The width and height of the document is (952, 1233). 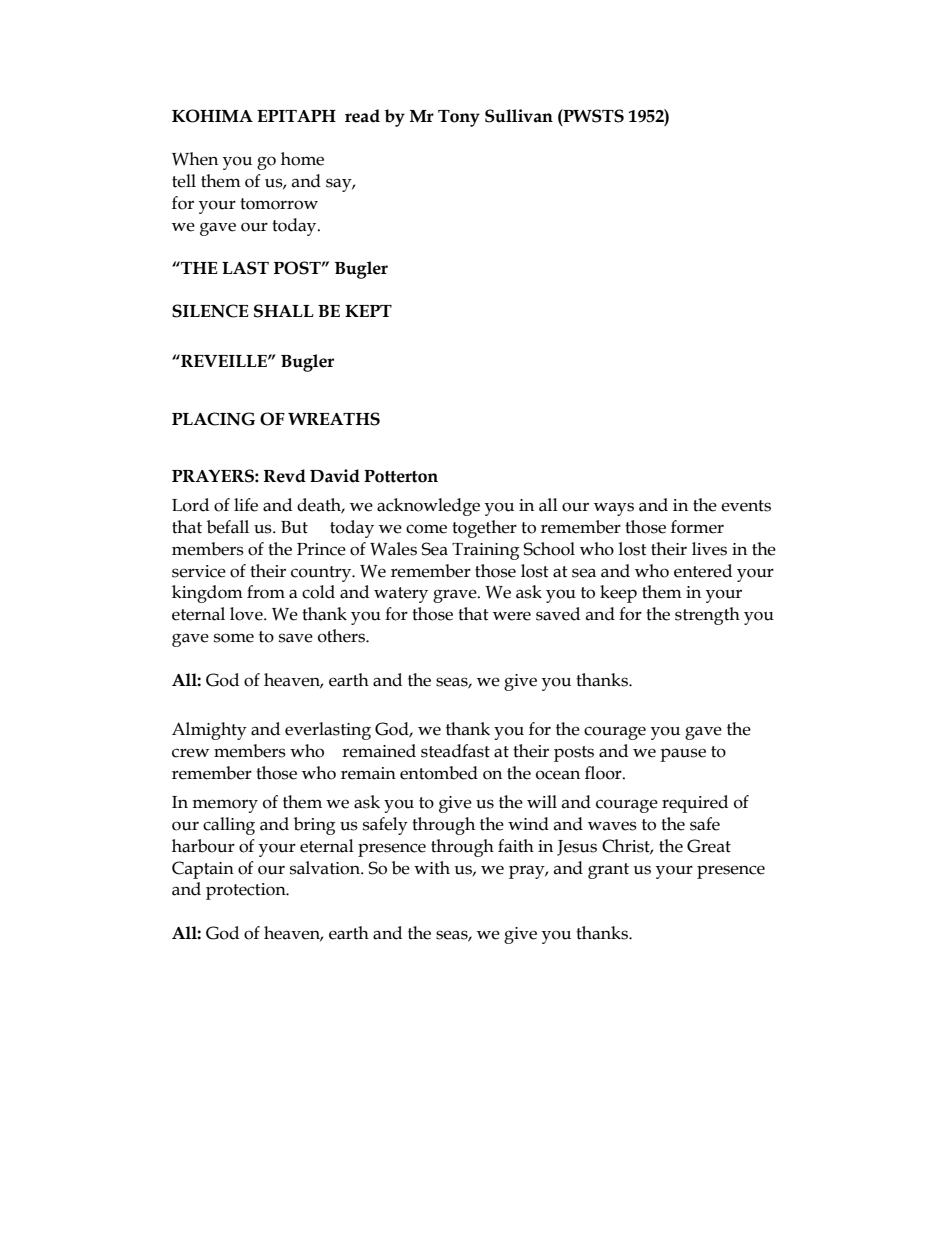 What do you see at coordinates (459, 118) in the document?
I see `Tony` at bounding box center [459, 118].
